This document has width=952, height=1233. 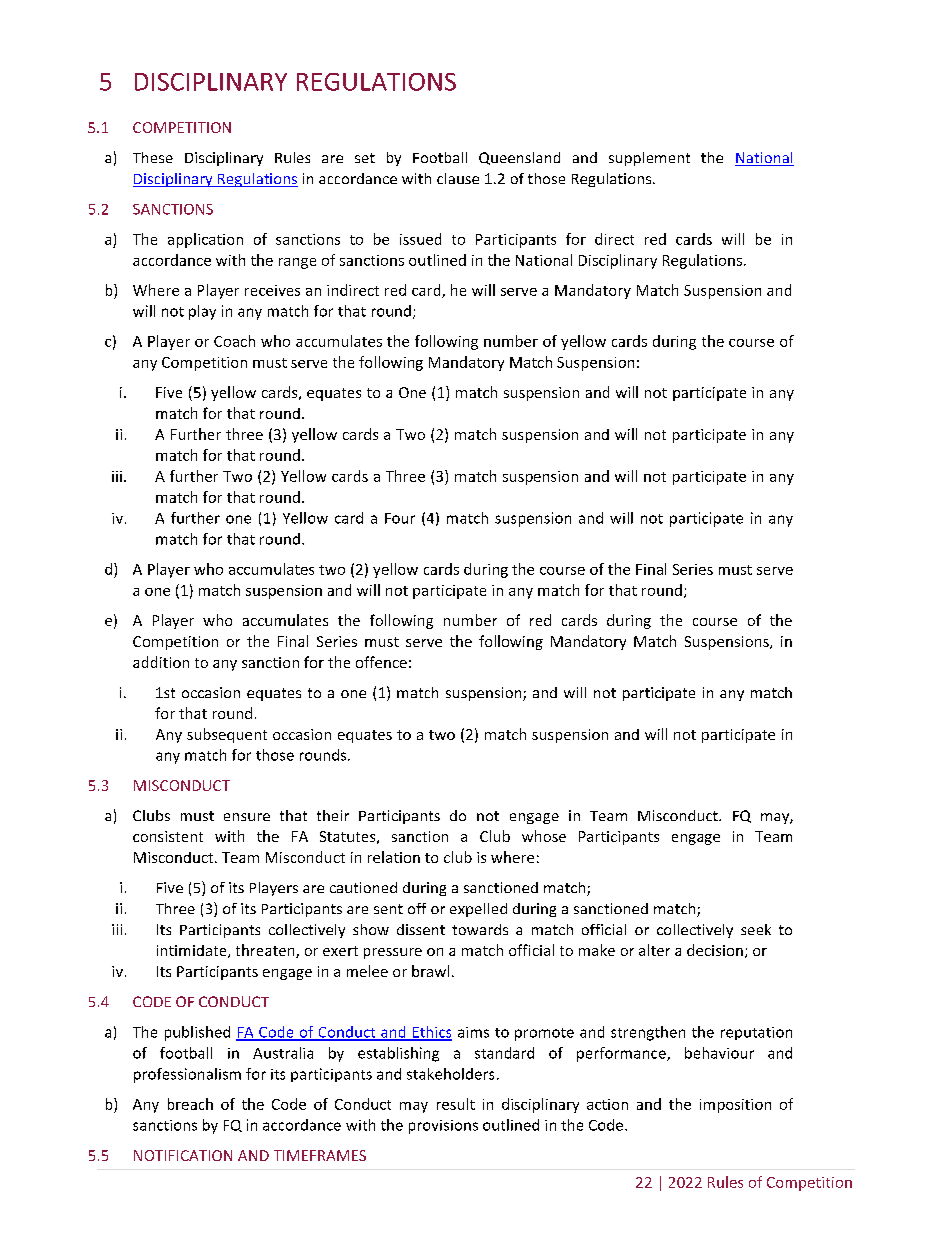 I want to click on offence, so click(x=381, y=662).
